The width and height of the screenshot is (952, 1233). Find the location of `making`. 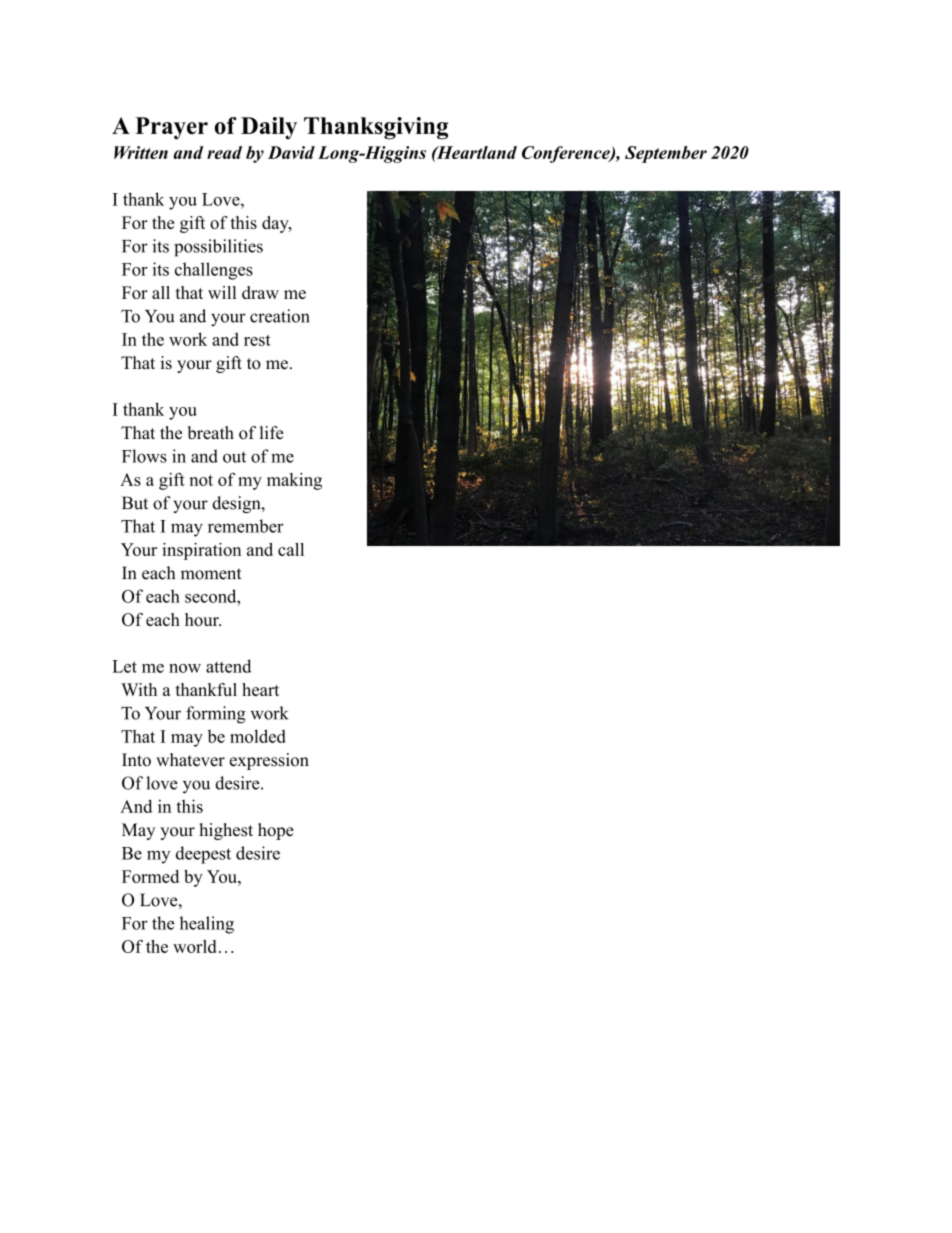

making is located at coordinates (294, 481).
